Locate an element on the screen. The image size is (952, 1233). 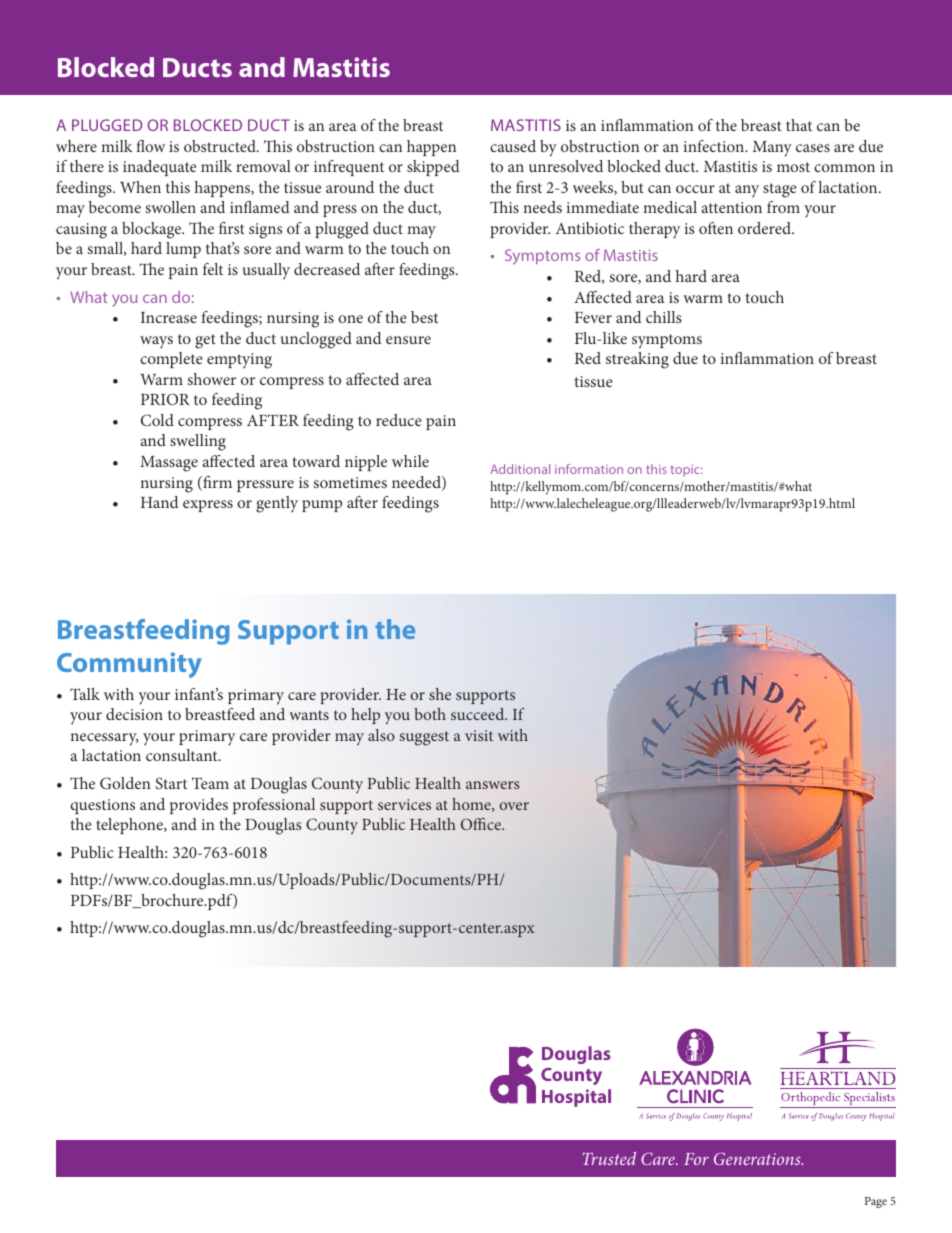
stage is located at coordinates (780, 190).
